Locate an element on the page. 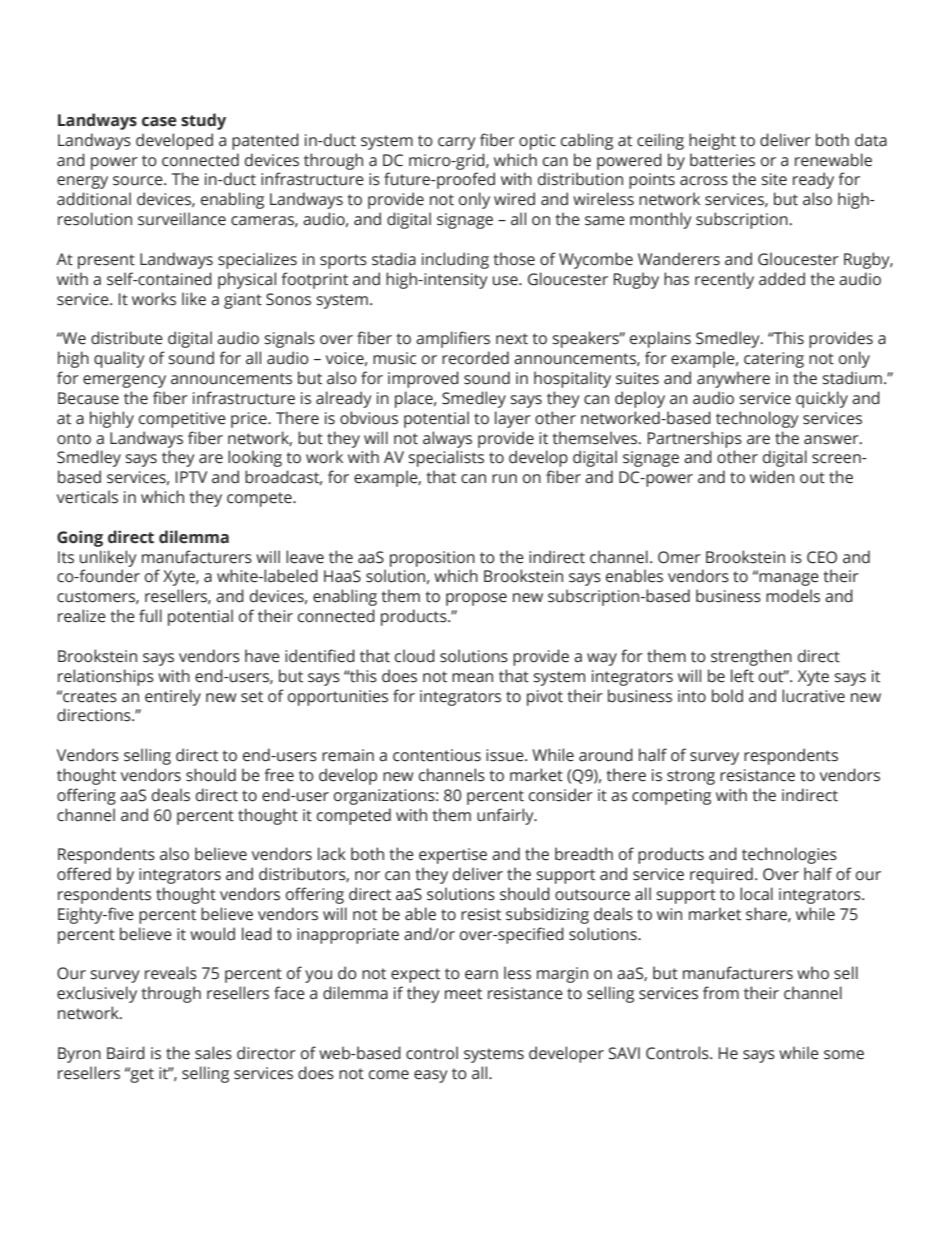 The width and height of the page is (952, 1233). entirely is located at coordinates (173, 697).
